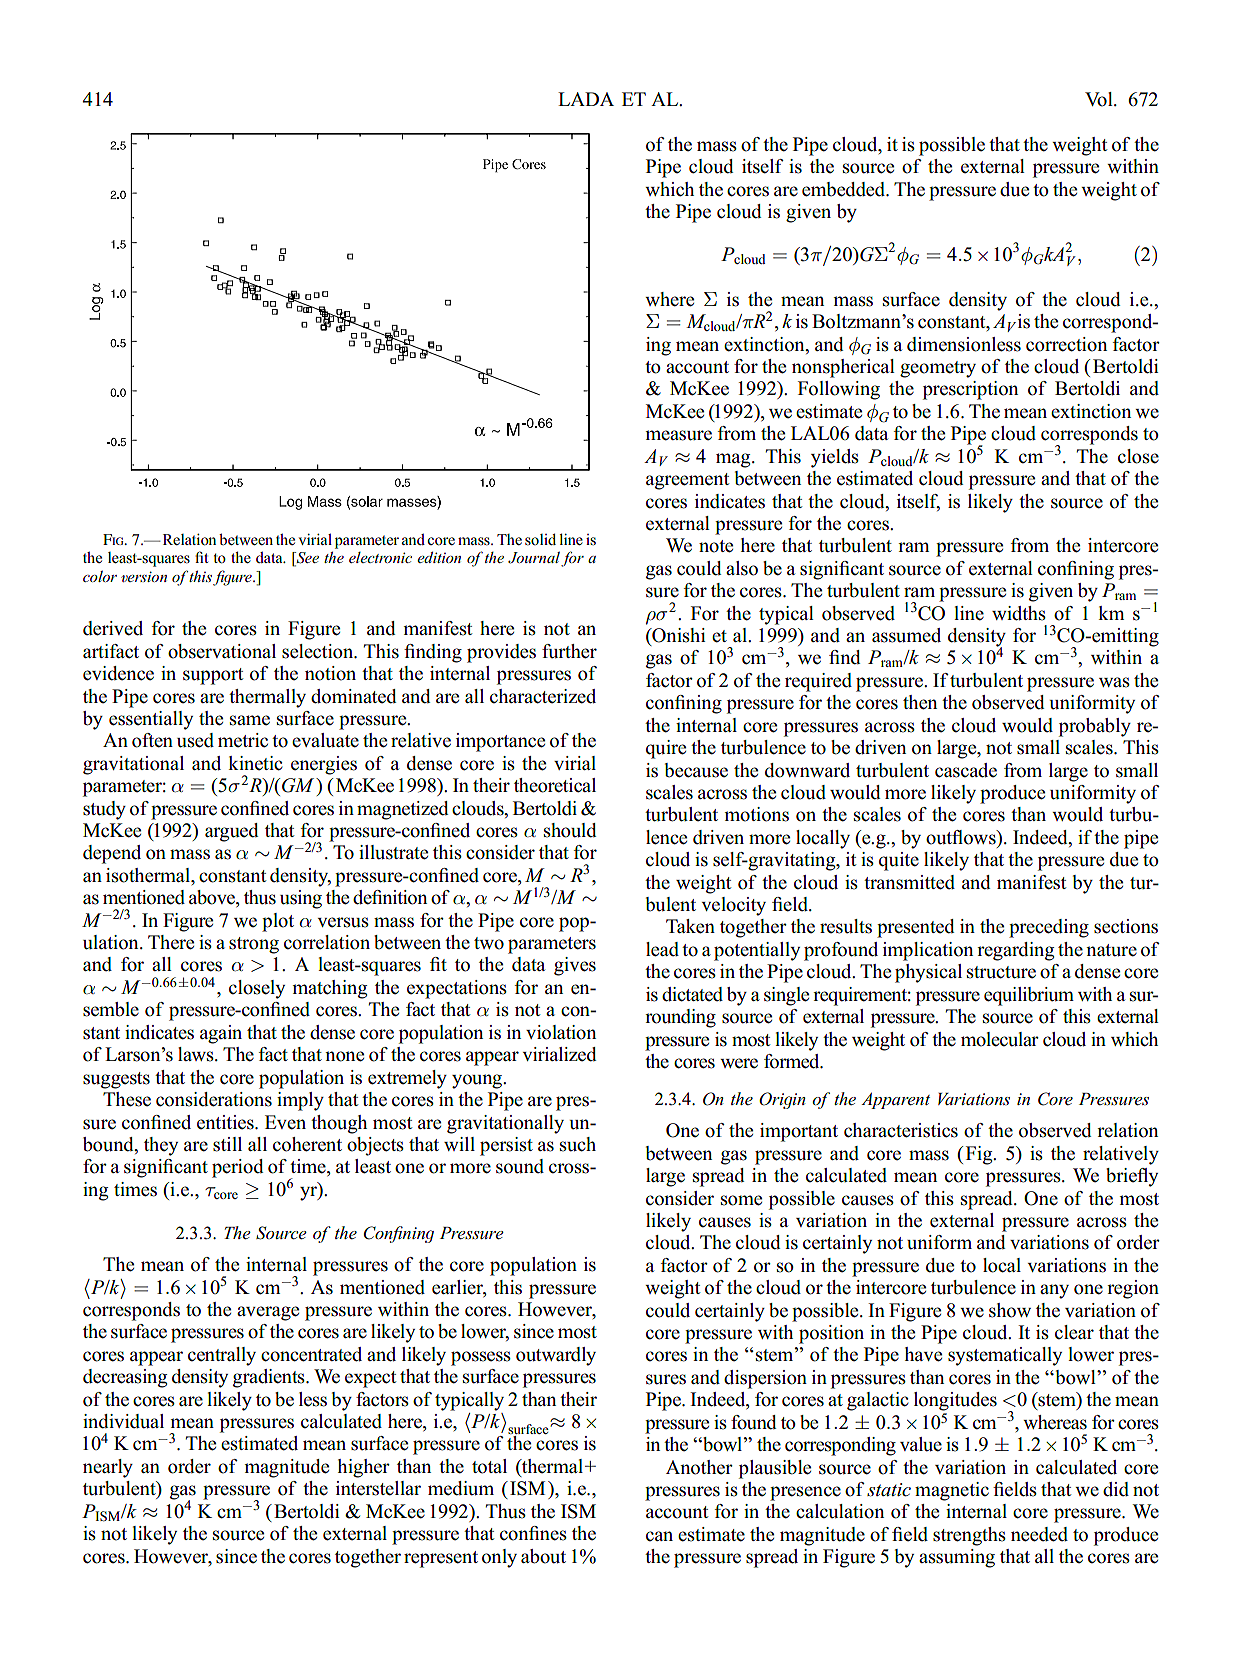 This image has width=1252, height=1657. I want to click on should, so click(570, 830).
